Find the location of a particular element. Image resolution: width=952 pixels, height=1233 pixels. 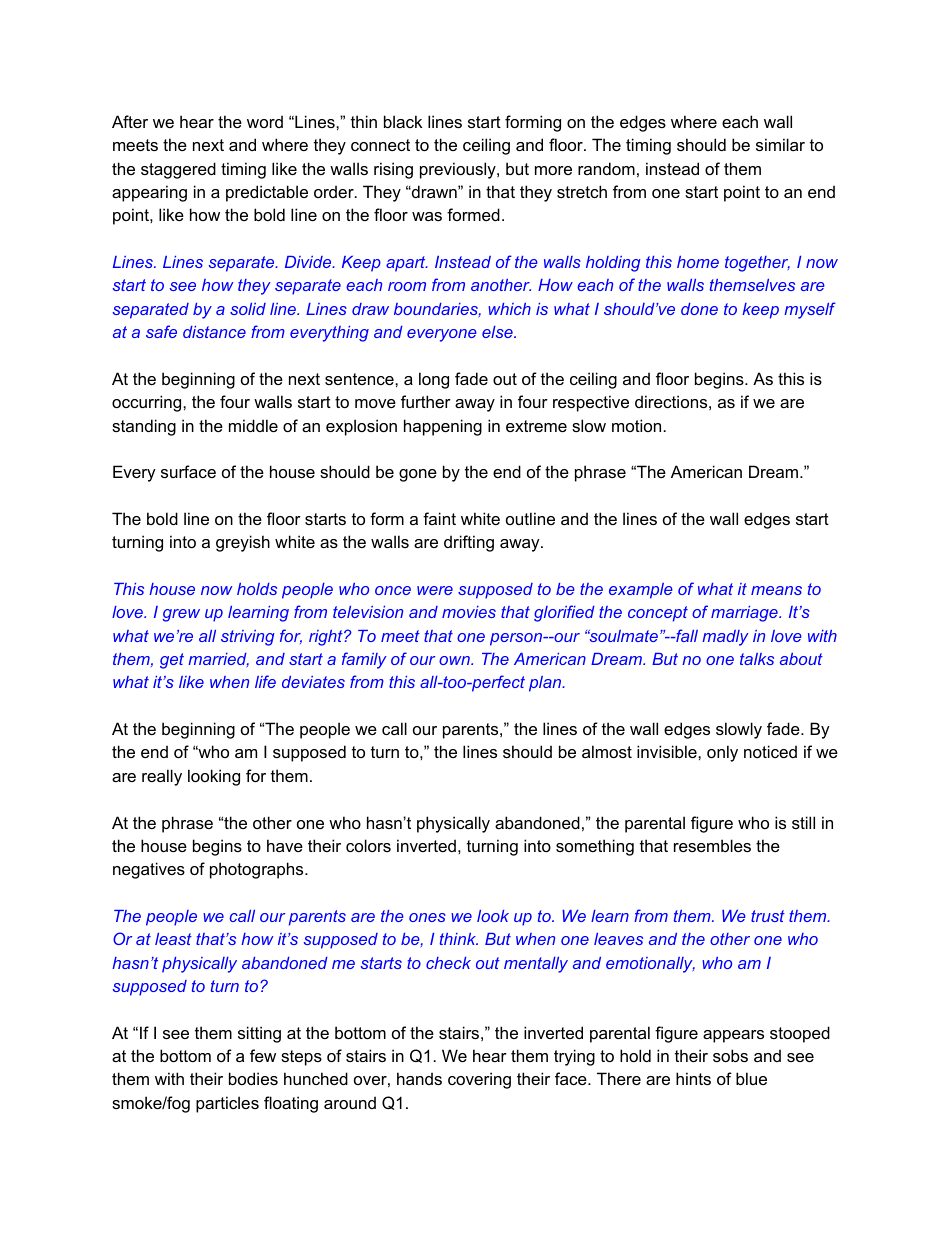

happening is located at coordinates (443, 427).
